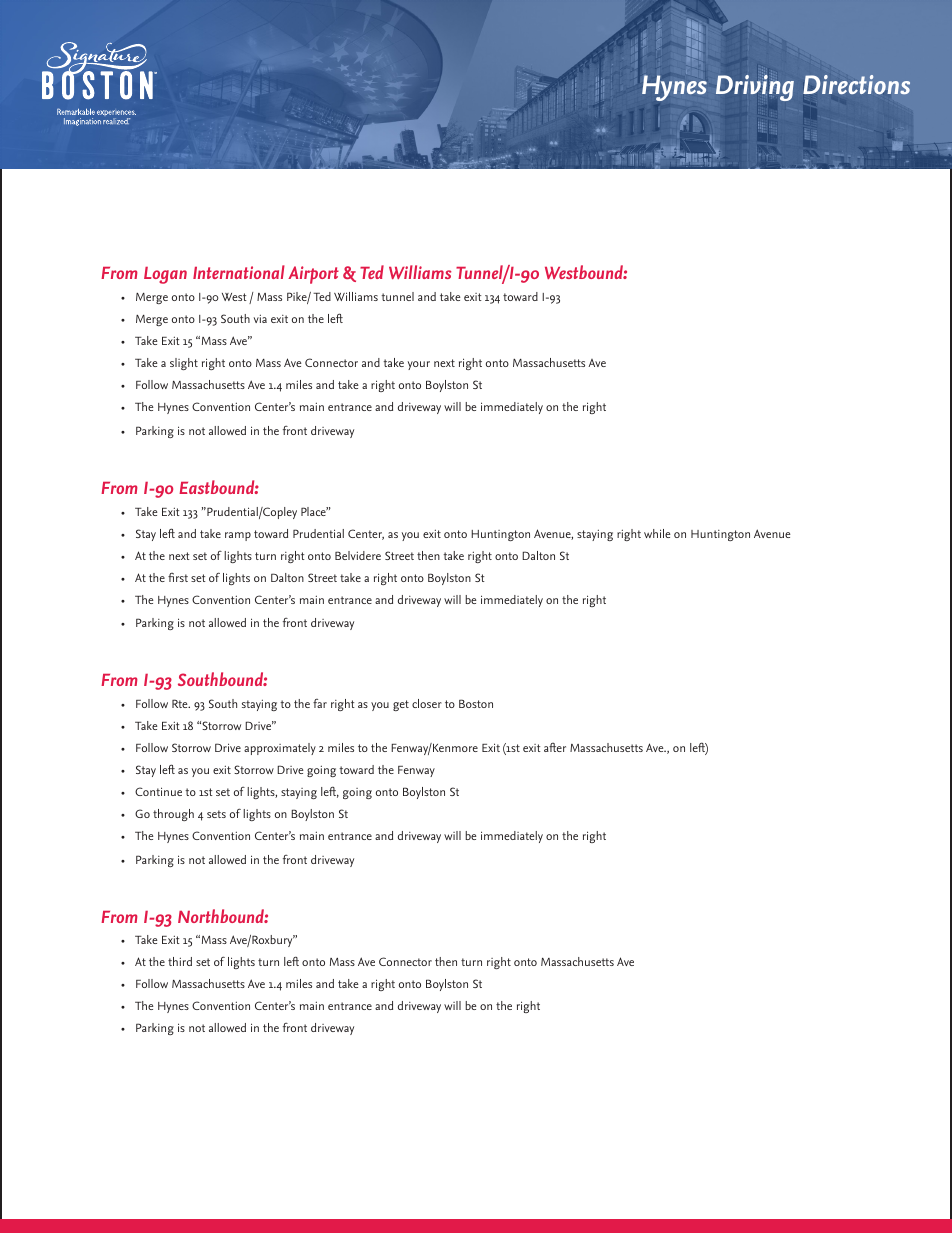 The width and height of the screenshot is (952, 1233). I want to click on your, so click(419, 365).
